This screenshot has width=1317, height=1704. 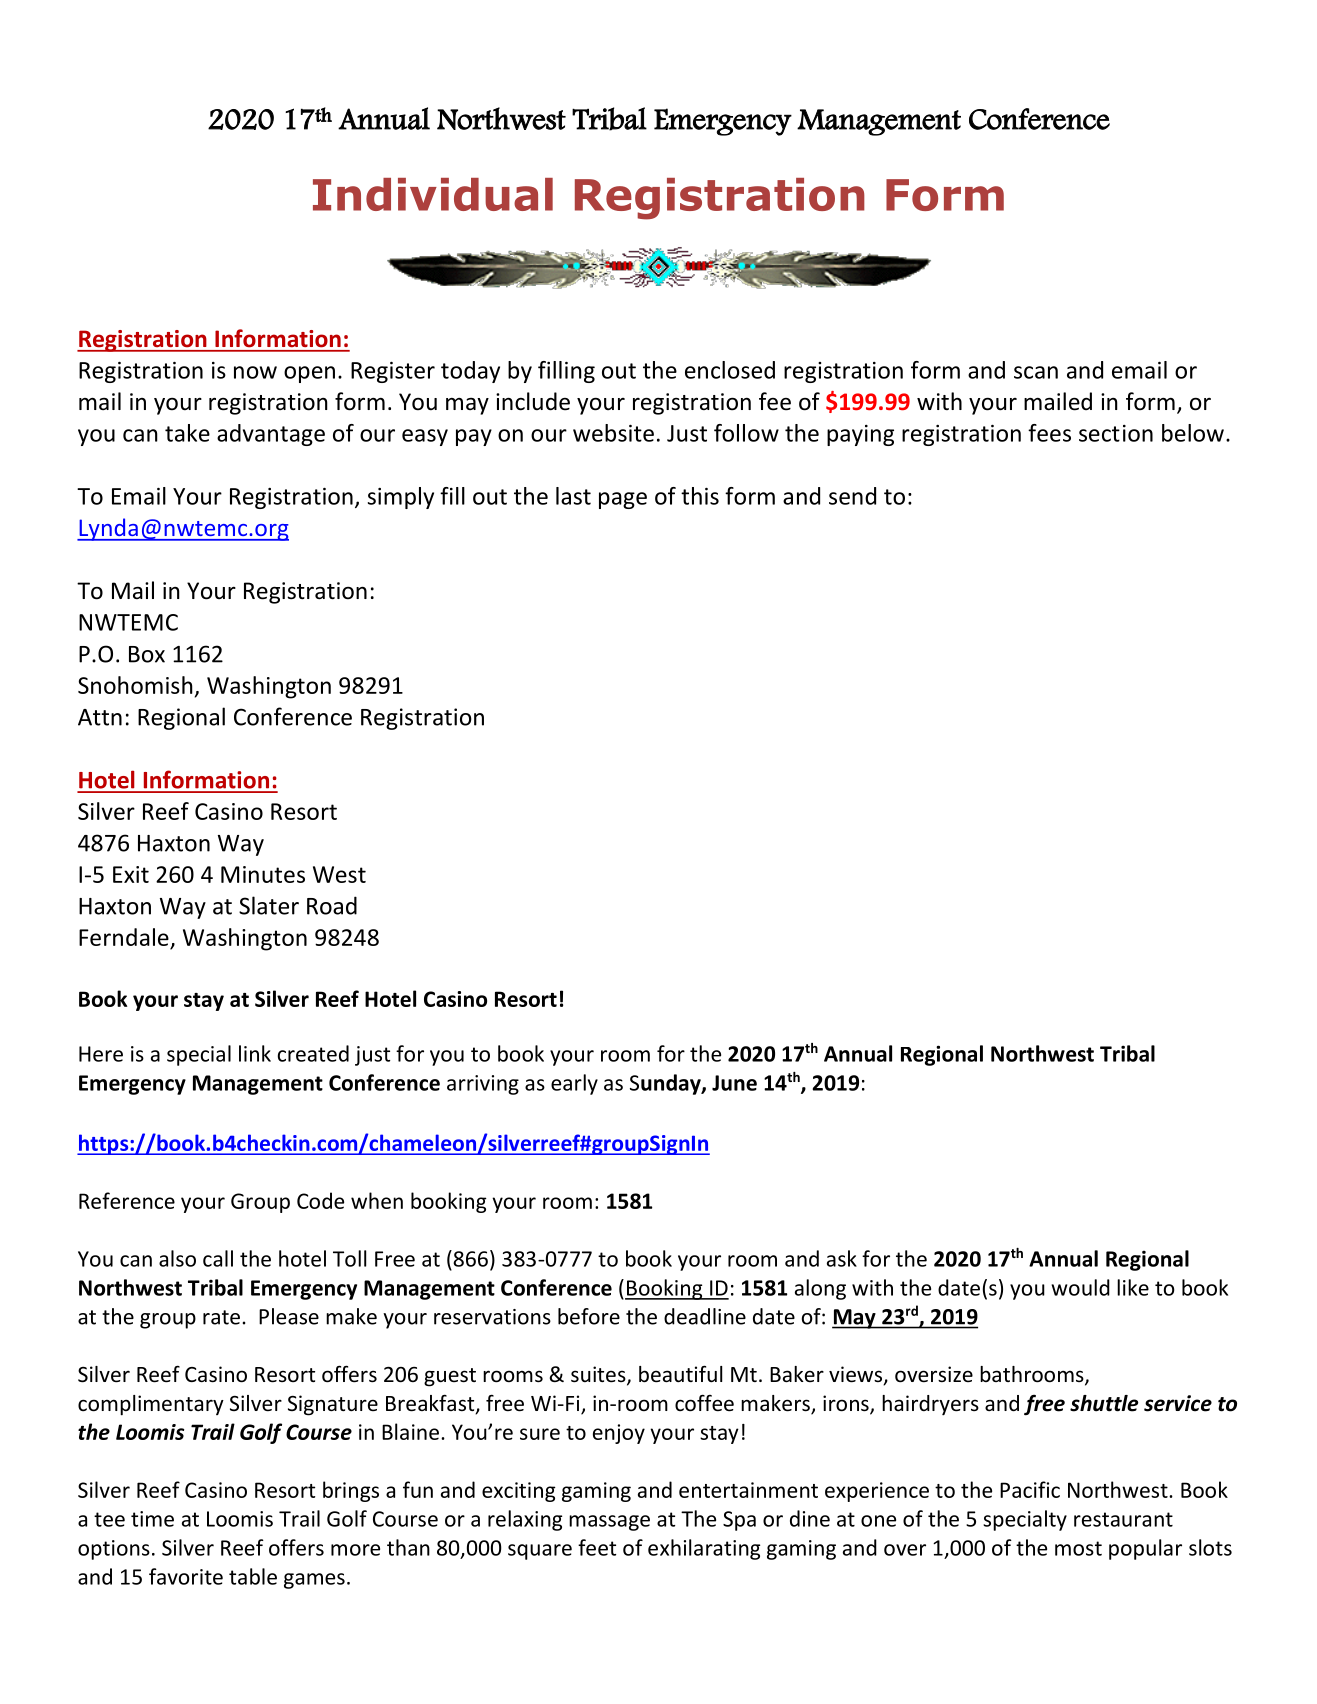 What do you see at coordinates (263, 874) in the screenshot?
I see `Minutes` at bounding box center [263, 874].
